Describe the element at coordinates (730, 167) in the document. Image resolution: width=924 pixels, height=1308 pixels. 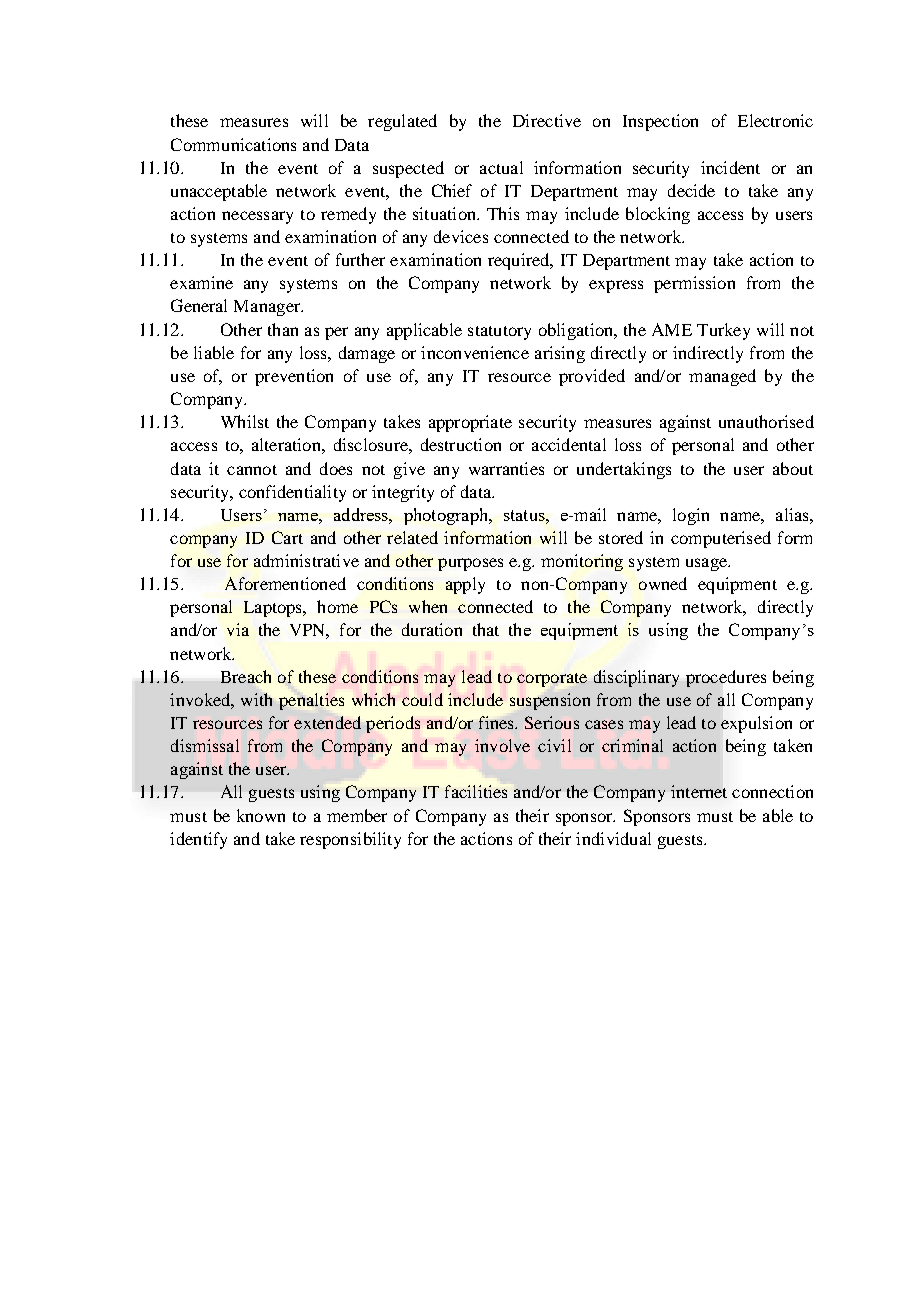
I see `incident` at that location.
